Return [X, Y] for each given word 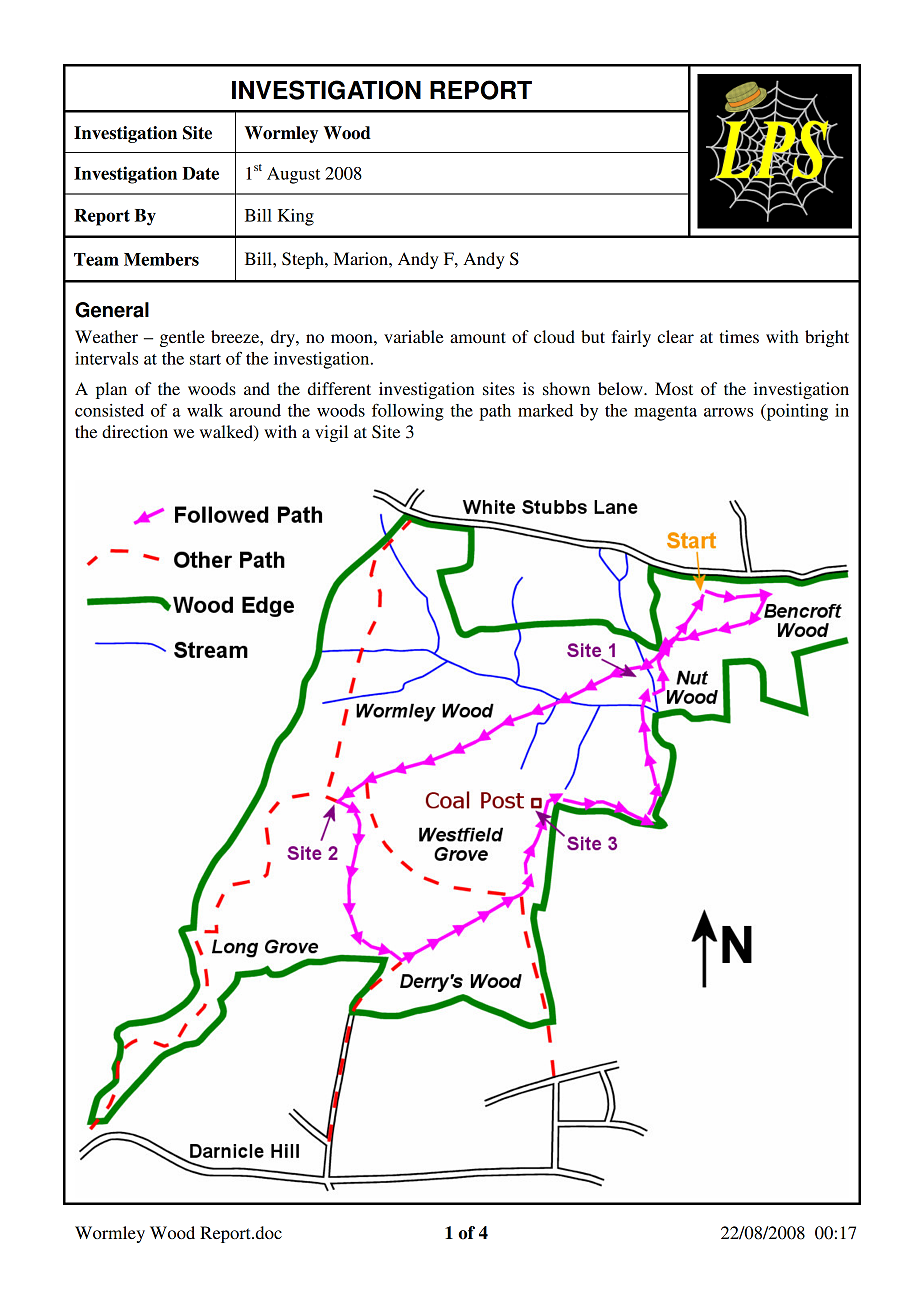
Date [200, 173]
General [112, 310]
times [739, 336]
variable [414, 336]
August [293, 175]
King [296, 217]
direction [135, 431]
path [495, 412]
